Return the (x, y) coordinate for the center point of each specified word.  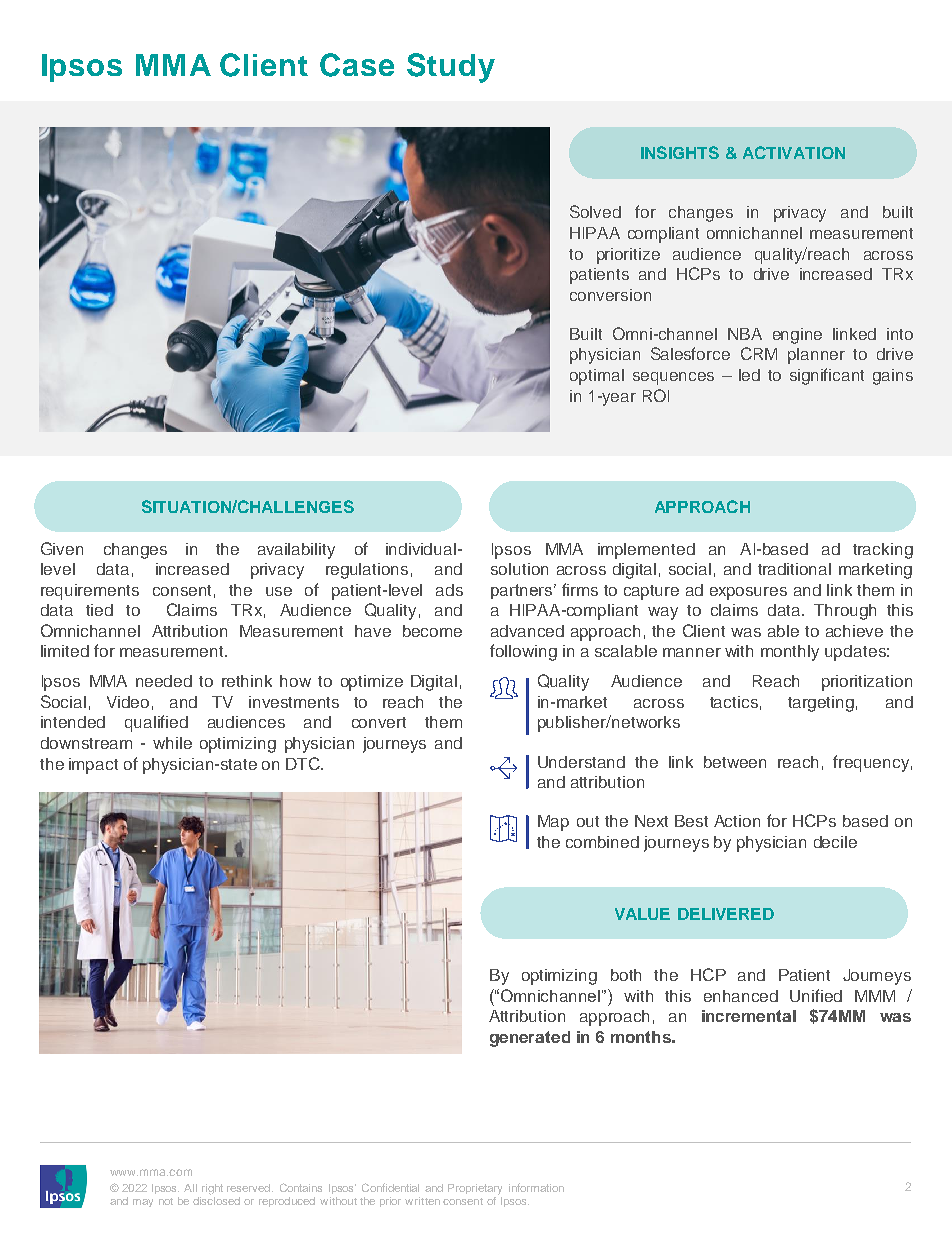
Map (553, 823)
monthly (790, 653)
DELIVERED (726, 914)
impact (93, 766)
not (166, 1201)
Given (62, 548)
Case (357, 65)
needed (164, 681)
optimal (597, 377)
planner (816, 356)
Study (451, 68)
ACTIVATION (794, 152)
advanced (527, 631)
